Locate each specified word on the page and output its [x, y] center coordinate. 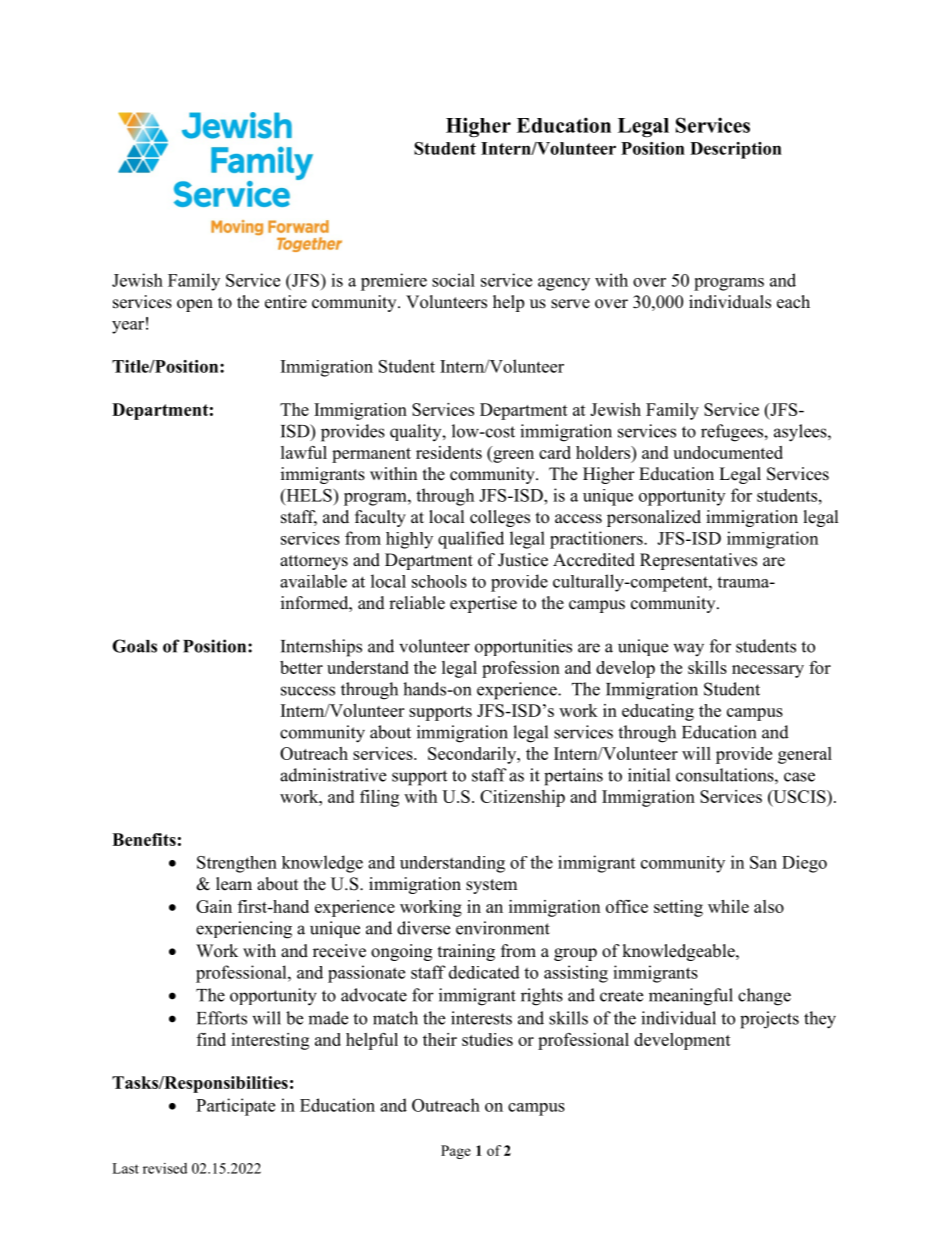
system [491, 886]
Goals [134, 646]
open [195, 305]
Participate [235, 1107]
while [728, 906]
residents [449, 452]
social [453, 280]
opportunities [523, 647]
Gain [214, 906]
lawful [304, 452]
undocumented [728, 452]
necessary [768, 671]
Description [736, 150]
